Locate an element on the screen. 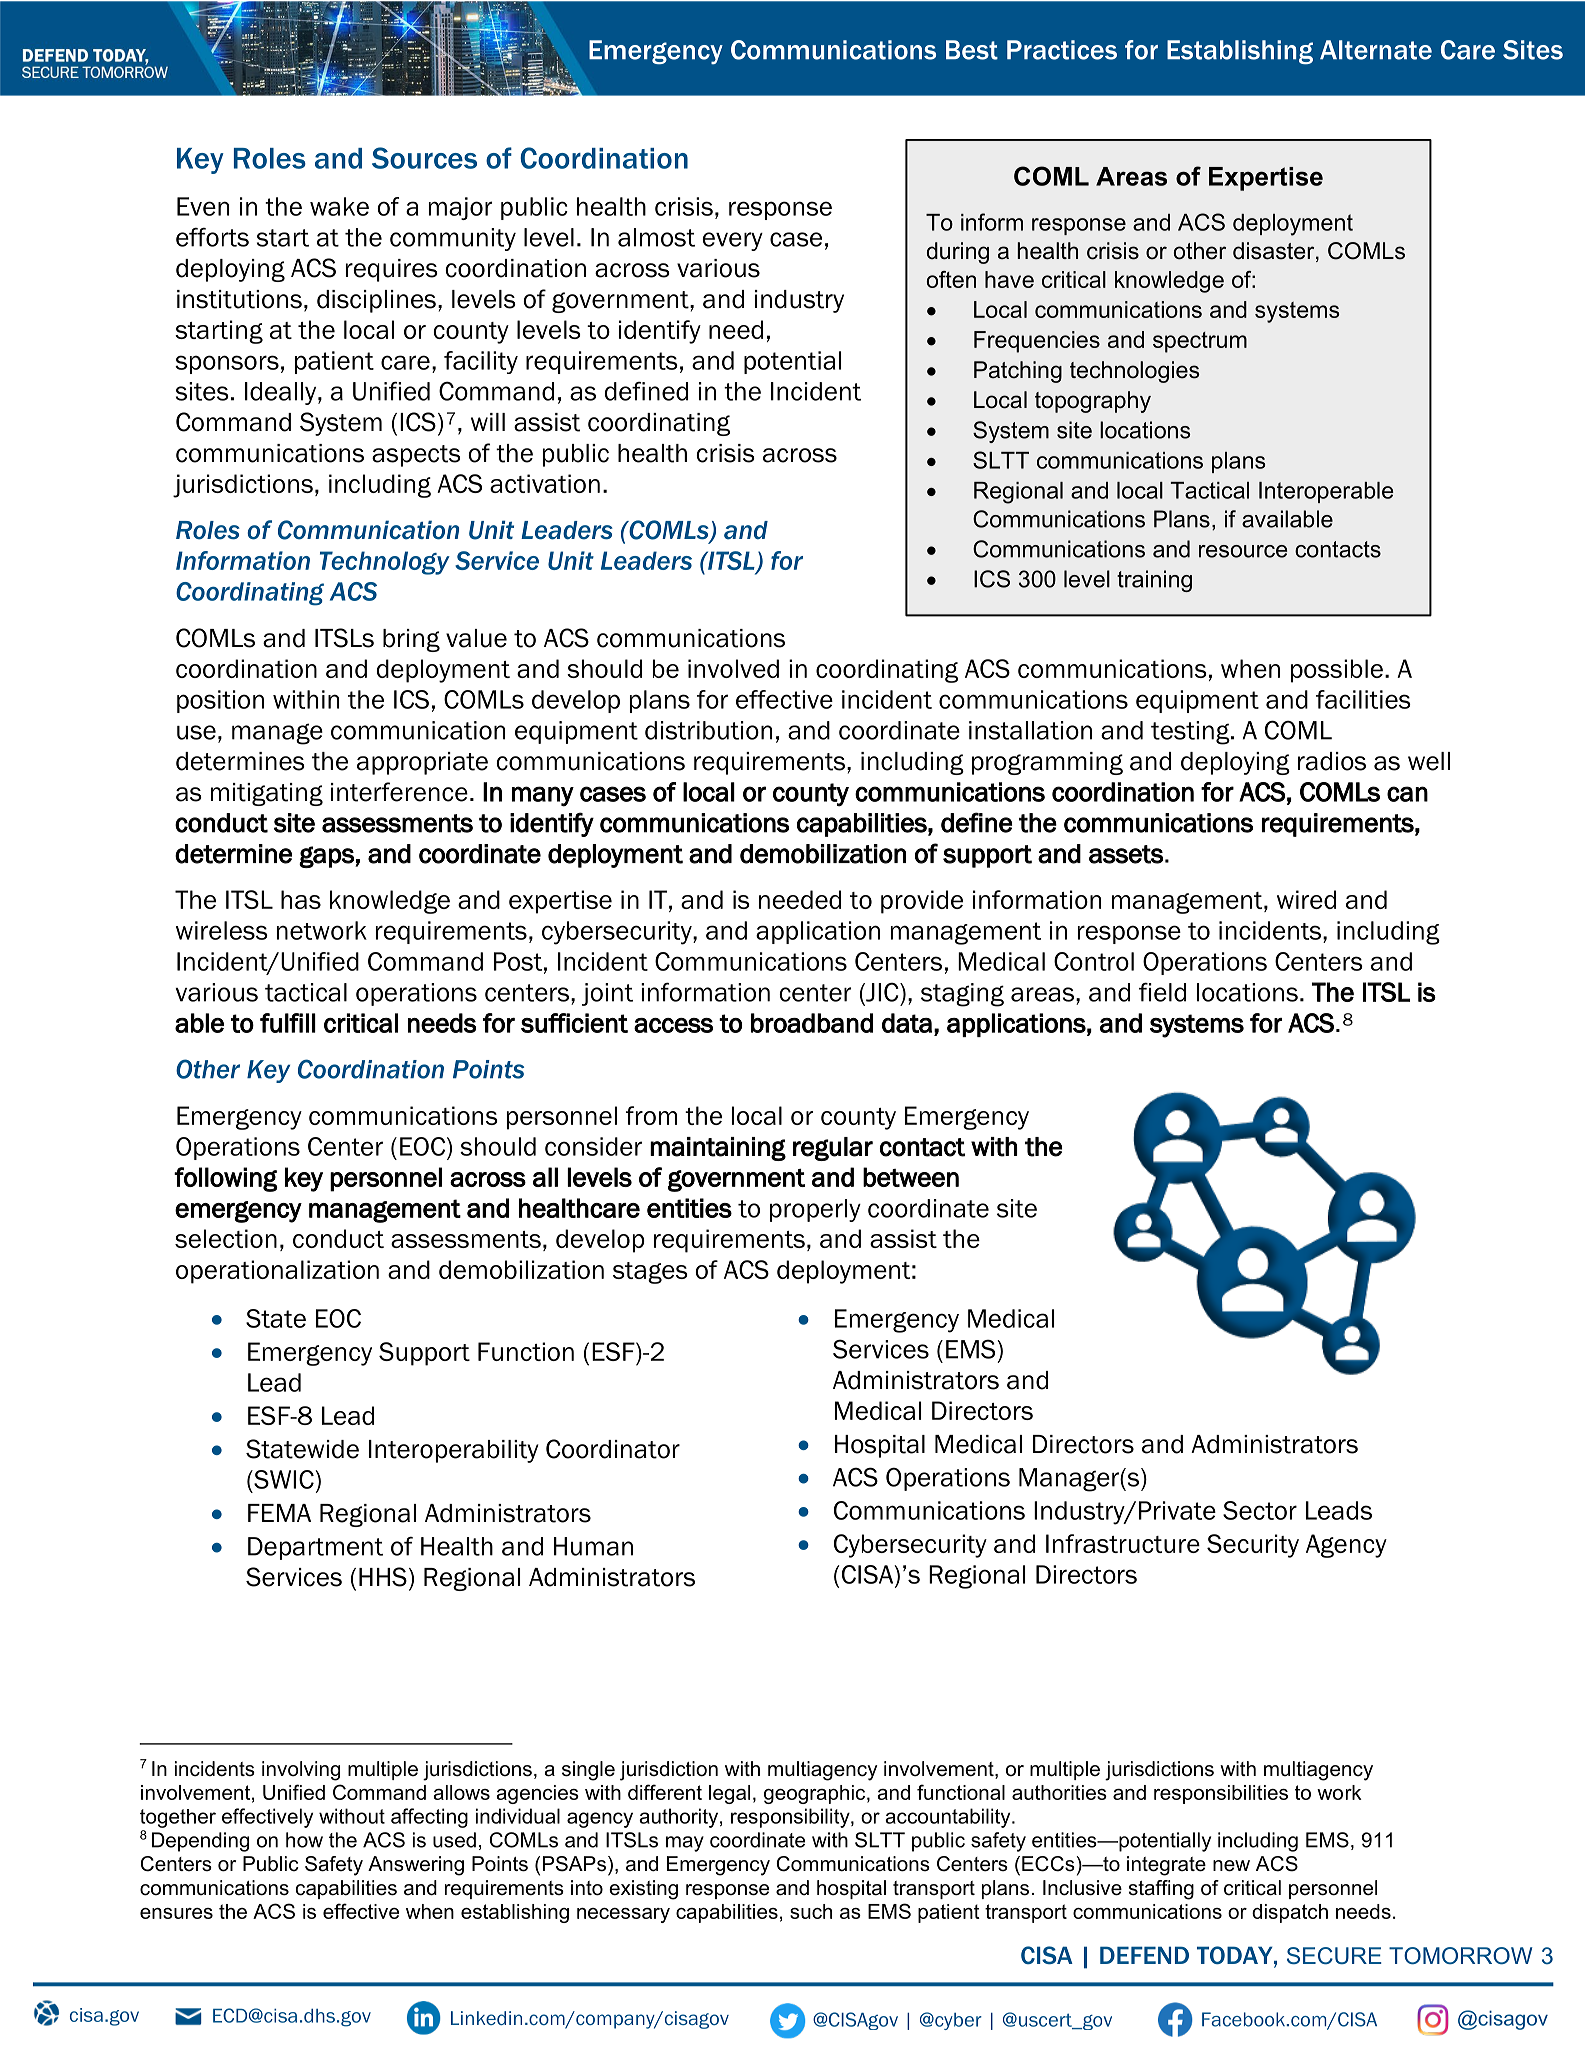 The width and height of the screenshot is (1585, 2049). wired is located at coordinates (1306, 899).
